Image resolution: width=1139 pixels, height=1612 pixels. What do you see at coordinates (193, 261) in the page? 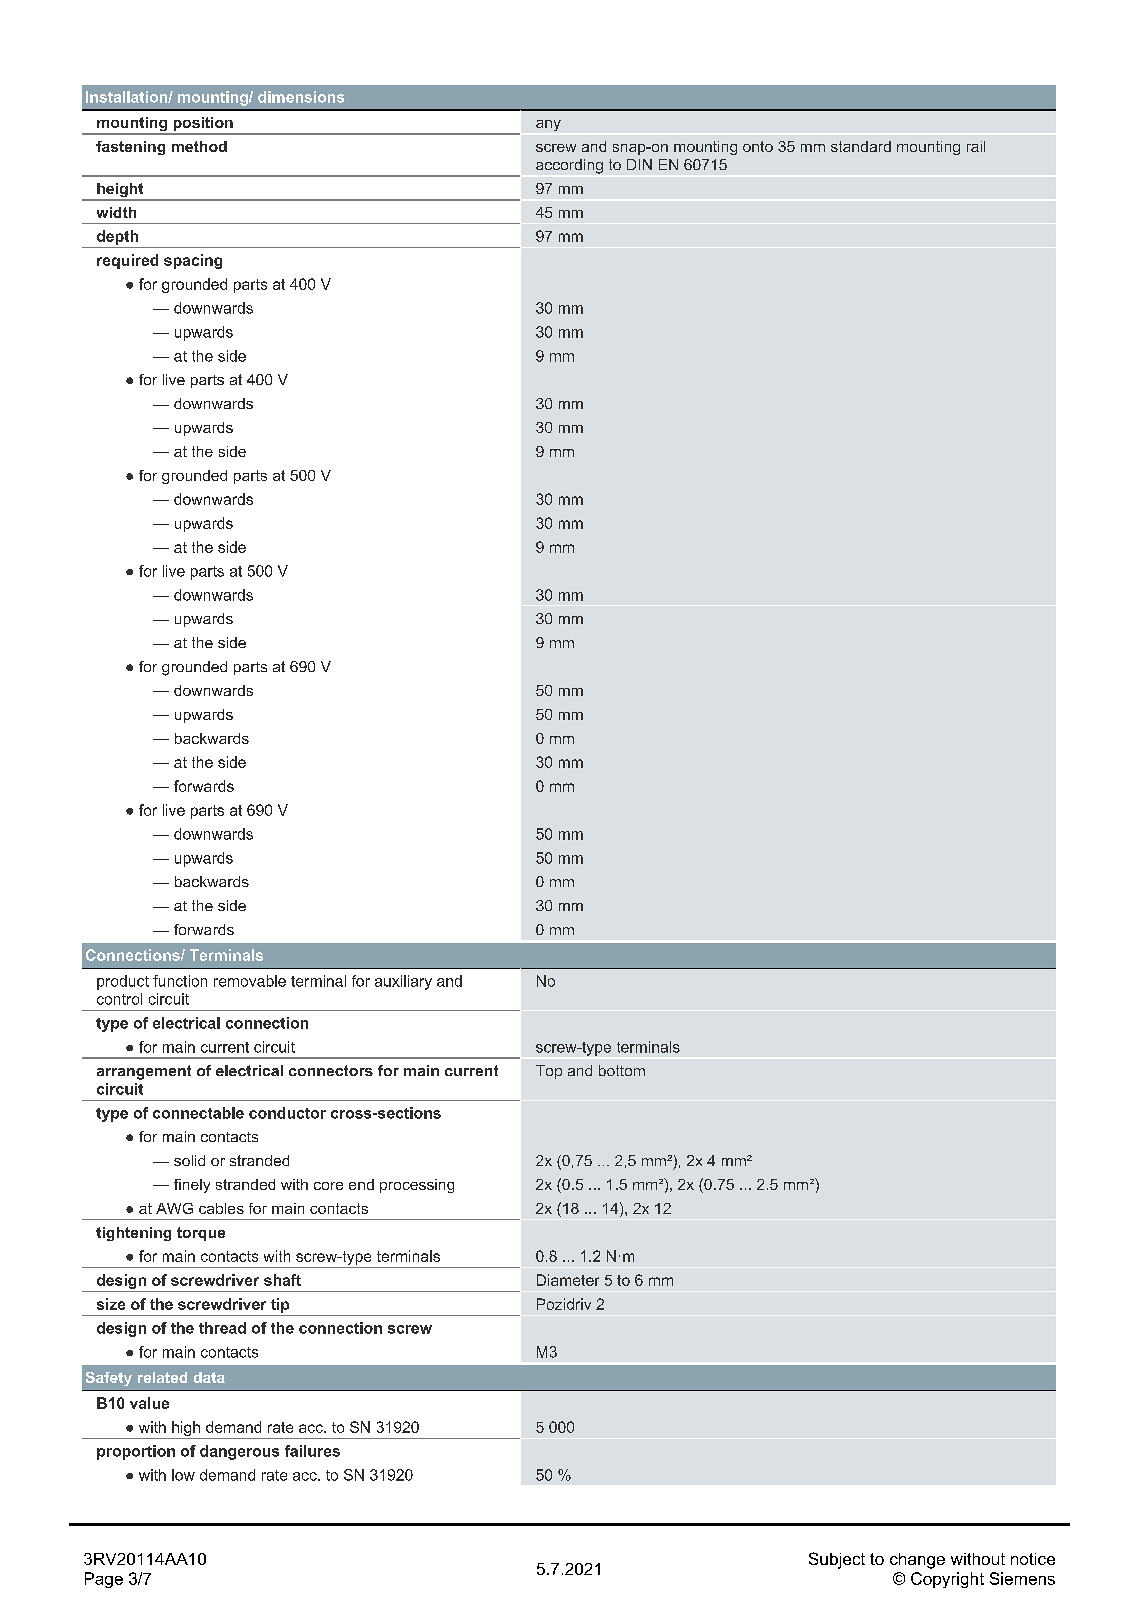
I see `spacing` at bounding box center [193, 261].
